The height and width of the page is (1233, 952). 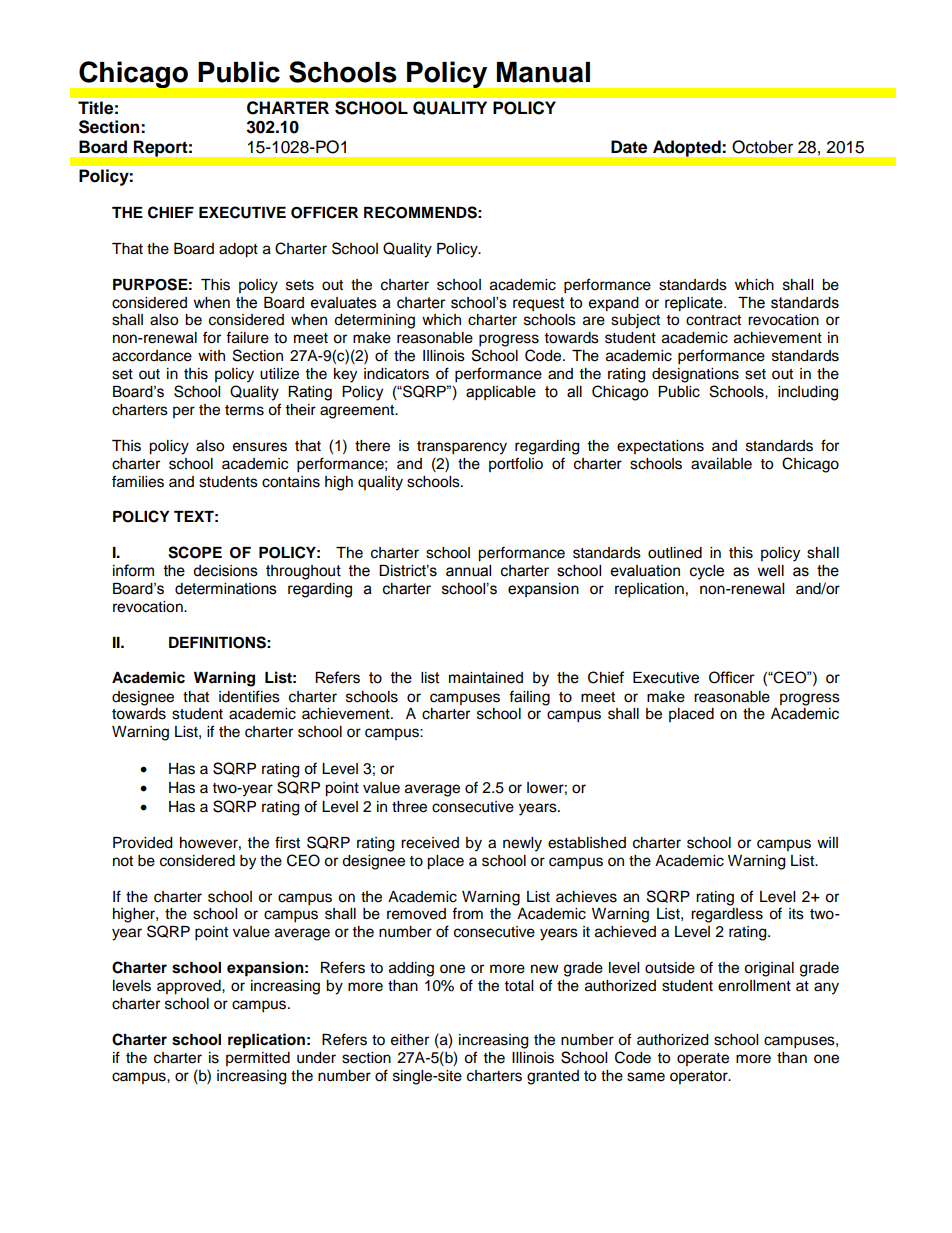 I want to click on either, so click(x=410, y=1040).
